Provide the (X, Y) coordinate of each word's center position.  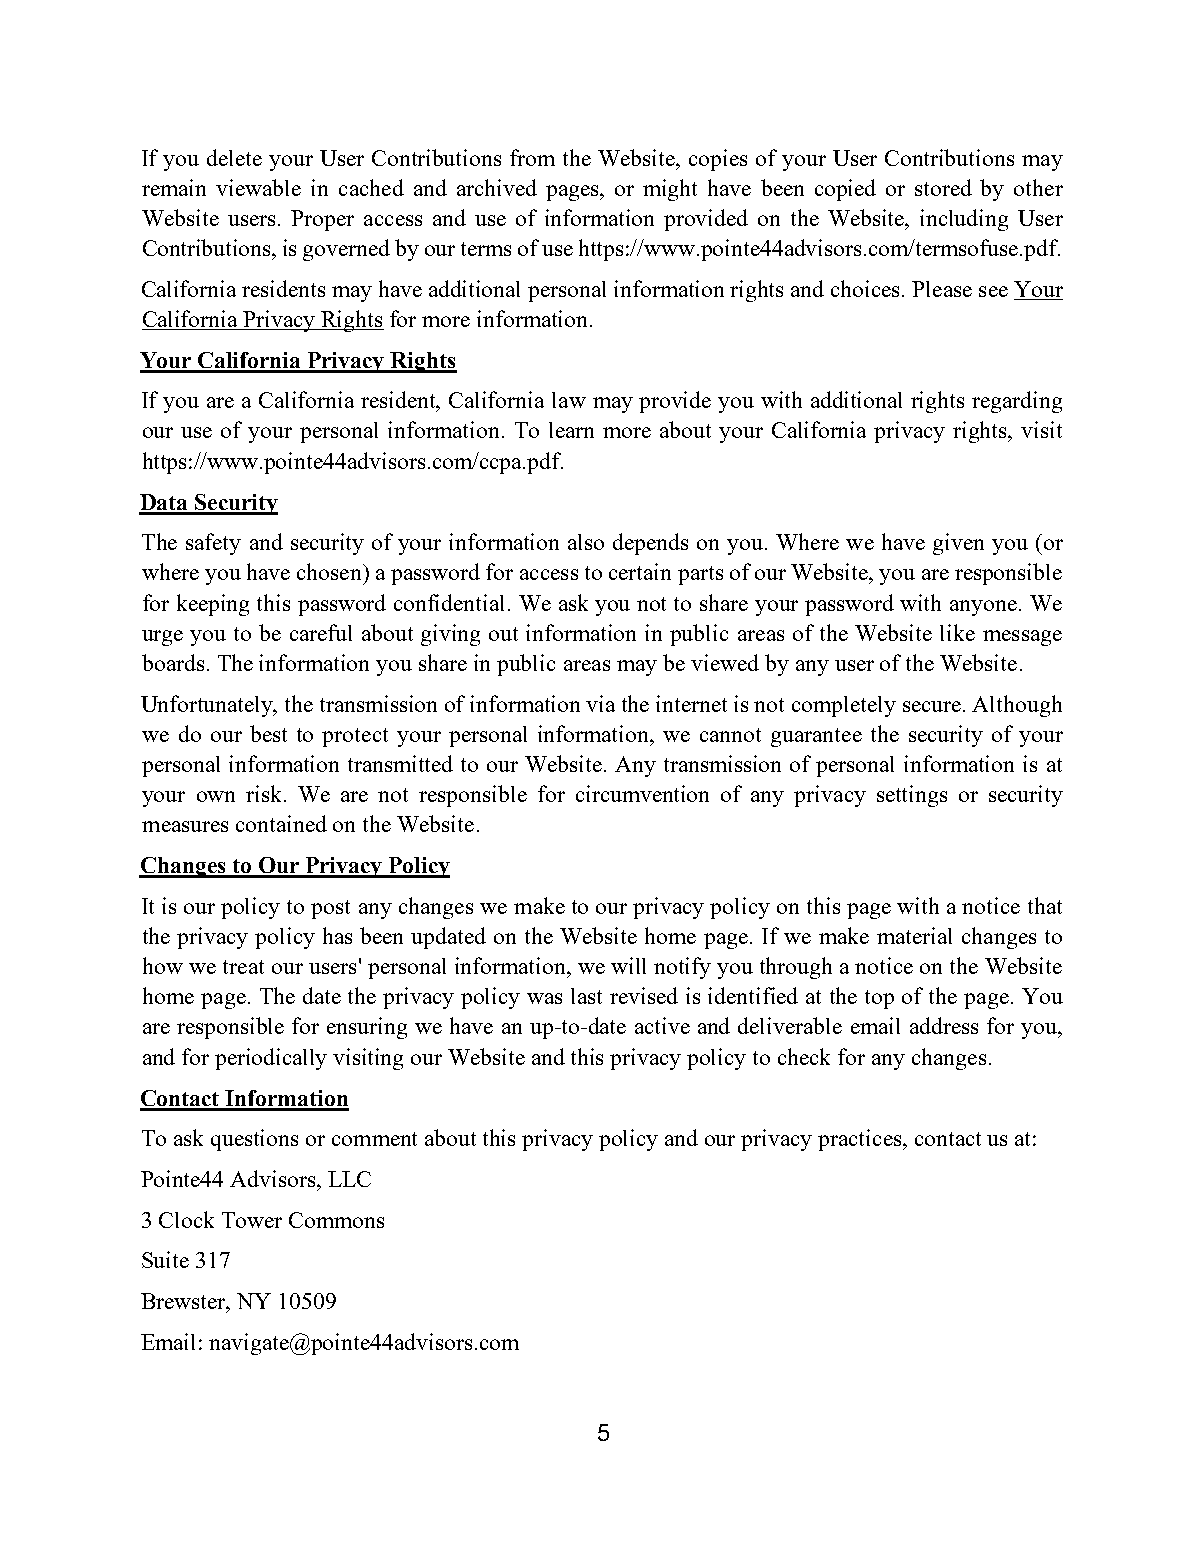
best (268, 733)
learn (571, 430)
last (586, 996)
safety (213, 544)
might (670, 190)
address (944, 1025)
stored (943, 187)
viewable (258, 187)
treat (243, 967)
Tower (252, 1220)
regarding (1017, 402)
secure (933, 706)
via (600, 703)
